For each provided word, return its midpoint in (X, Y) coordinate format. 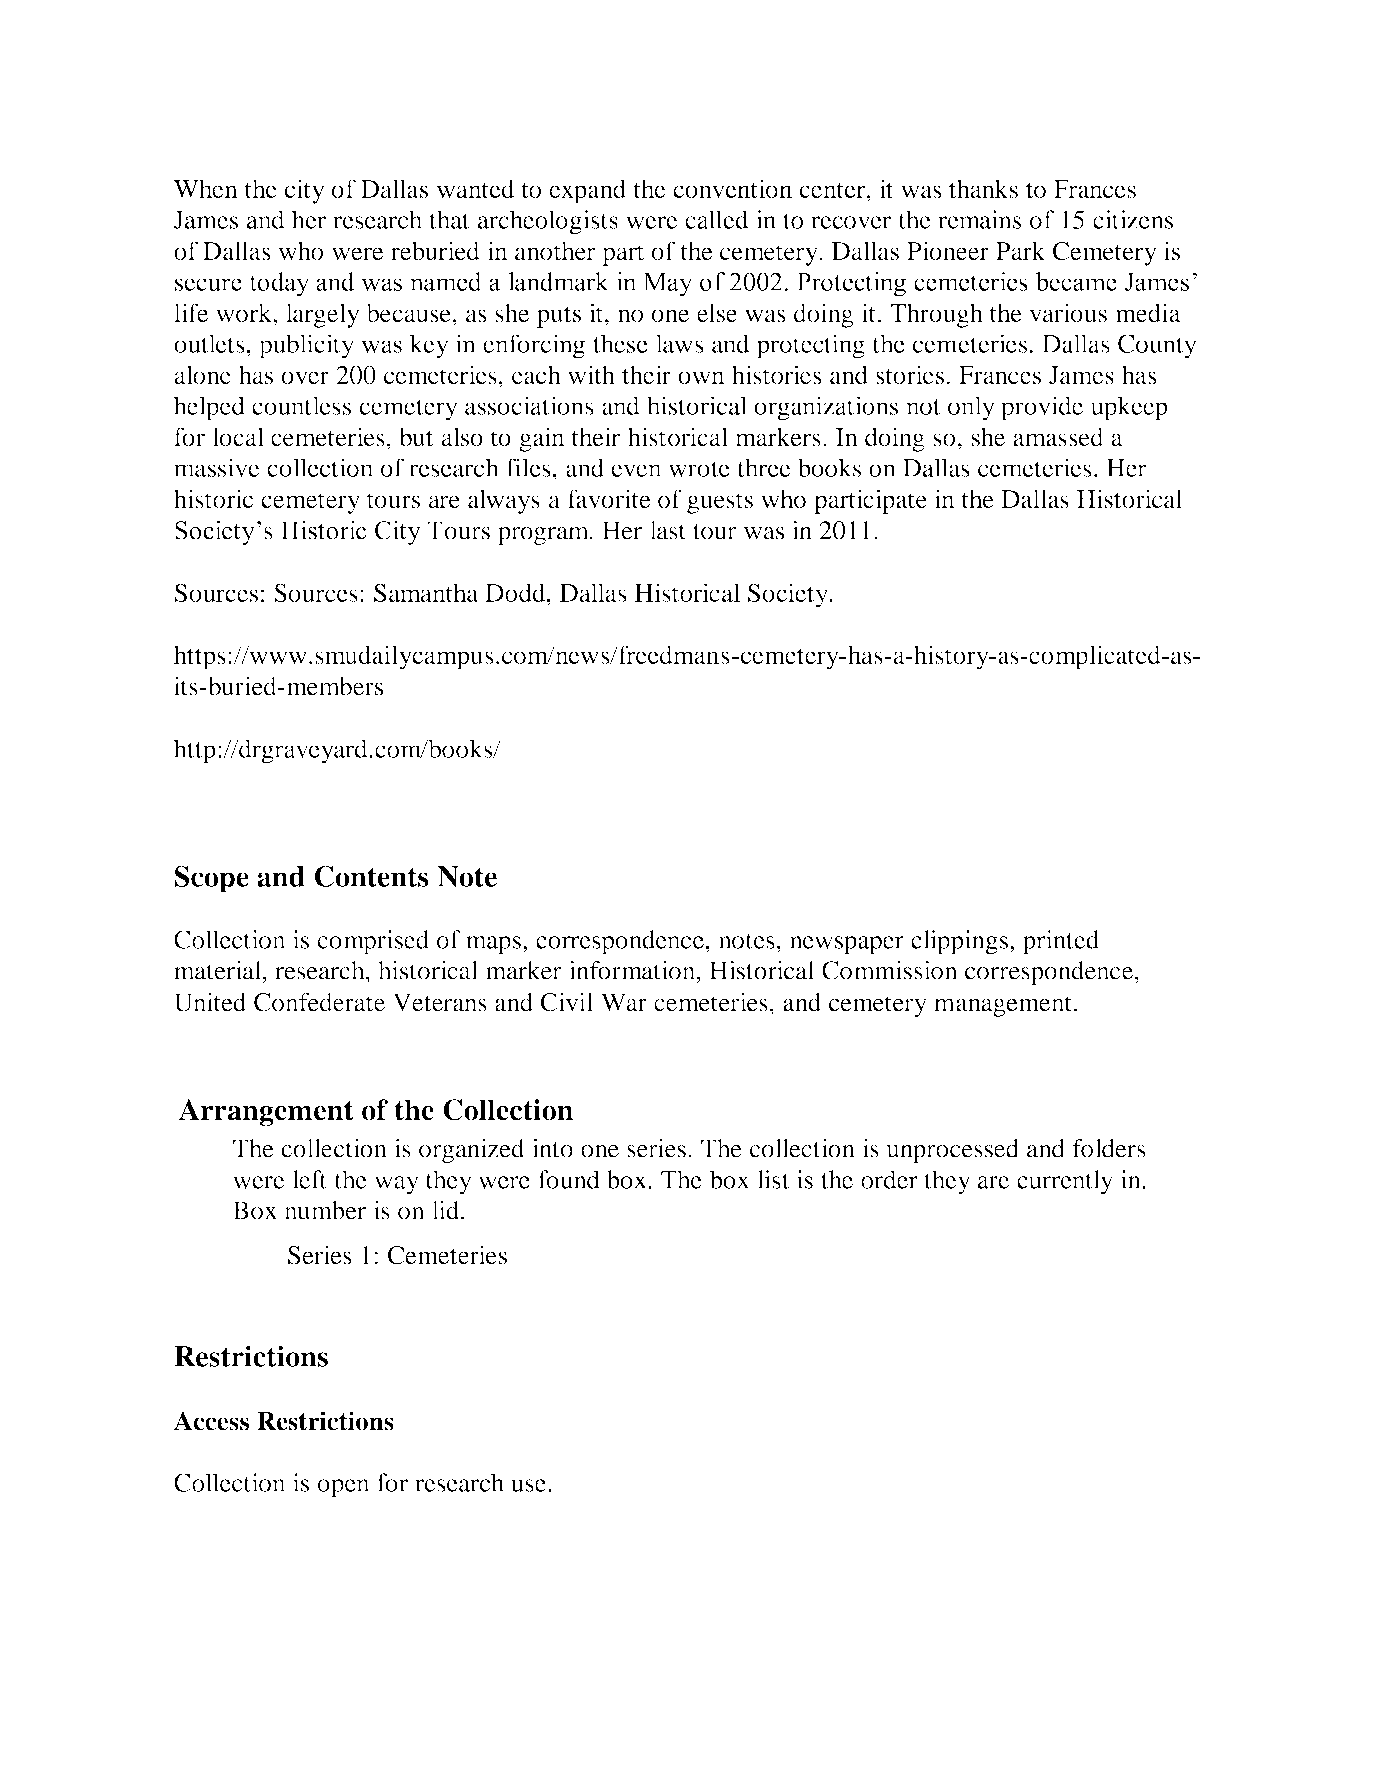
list (773, 1179)
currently (1065, 1182)
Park (1020, 250)
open (343, 1488)
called (717, 219)
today (279, 284)
